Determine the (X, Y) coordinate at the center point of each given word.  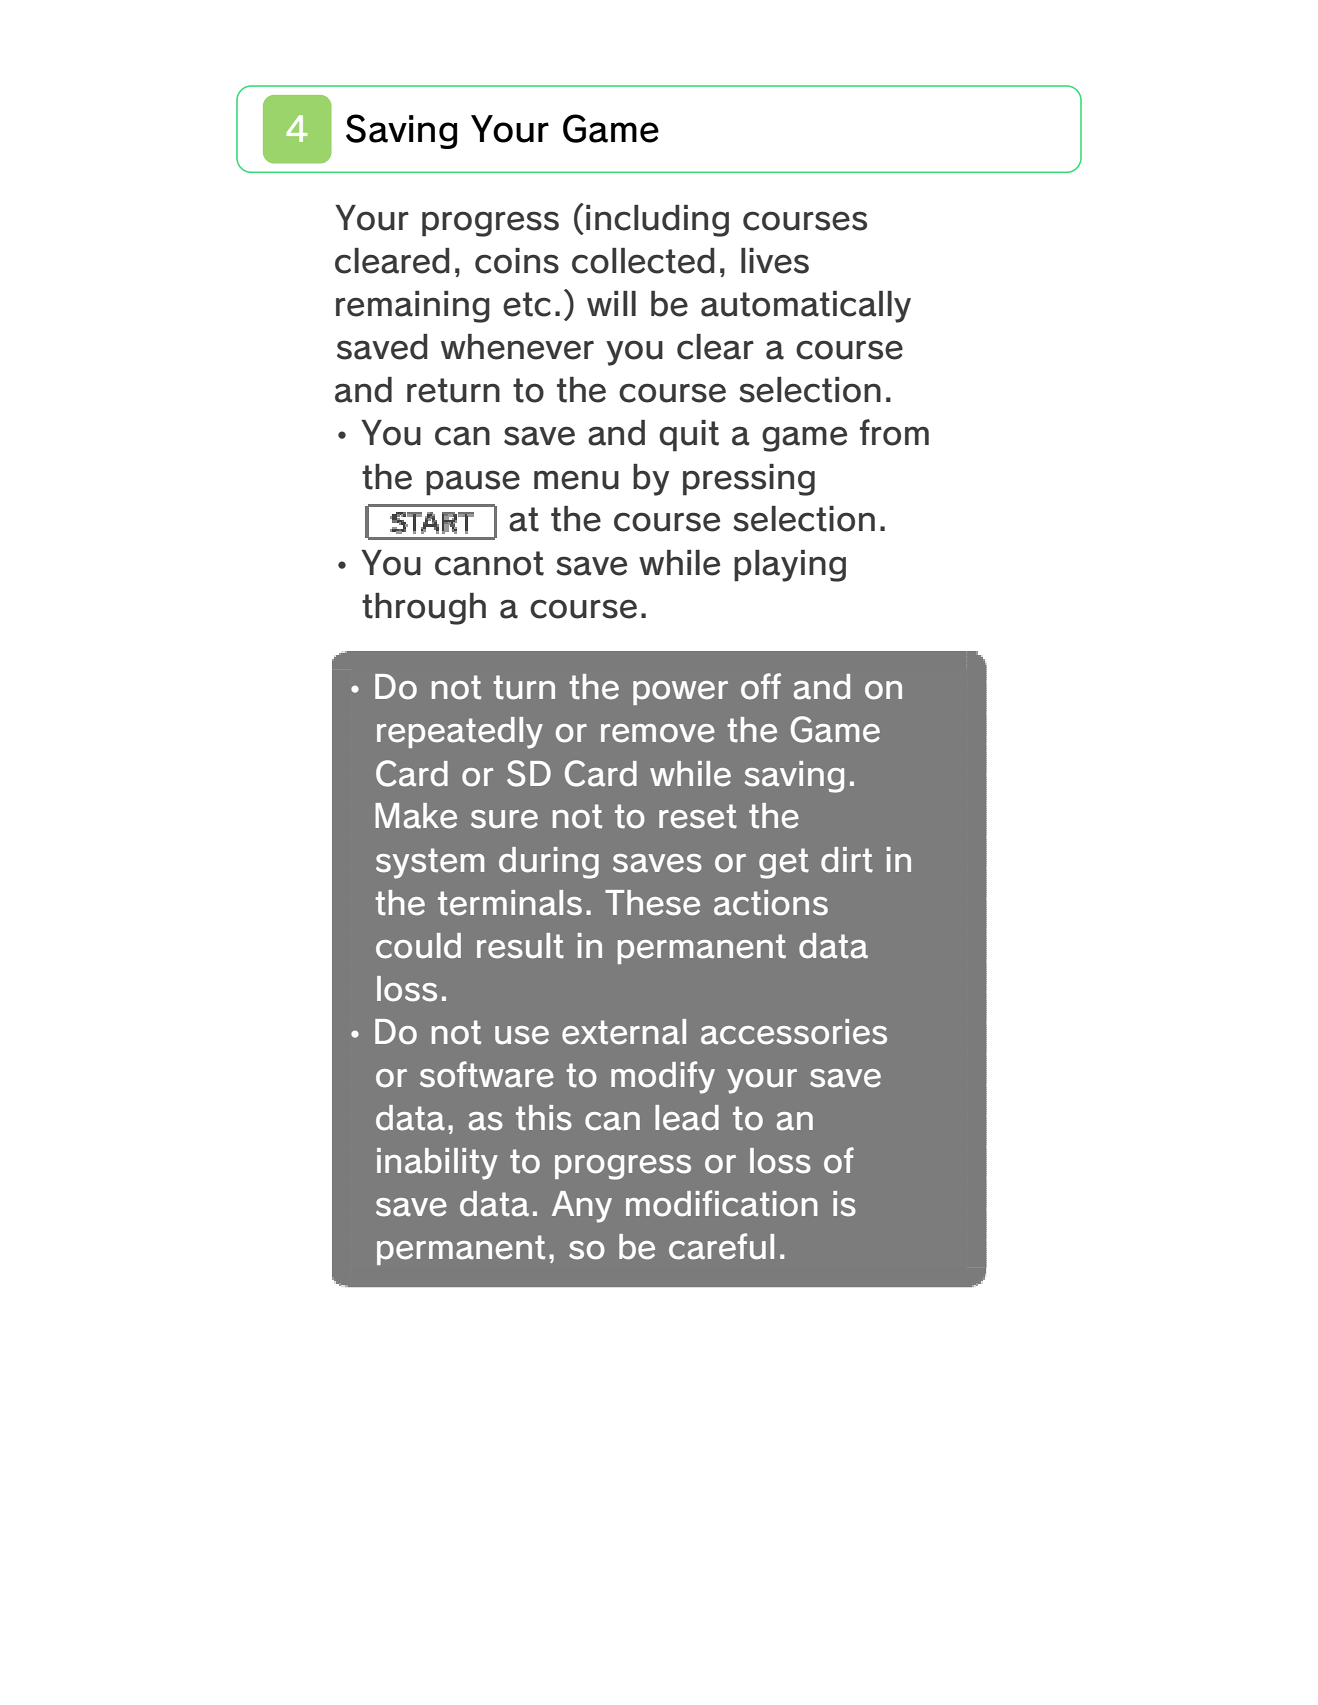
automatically (806, 307)
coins (517, 261)
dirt (847, 860)
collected (643, 261)
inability (437, 1164)
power (680, 693)
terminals (510, 903)
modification (722, 1203)
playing (790, 566)
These (652, 903)
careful (721, 1246)
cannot (489, 563)
